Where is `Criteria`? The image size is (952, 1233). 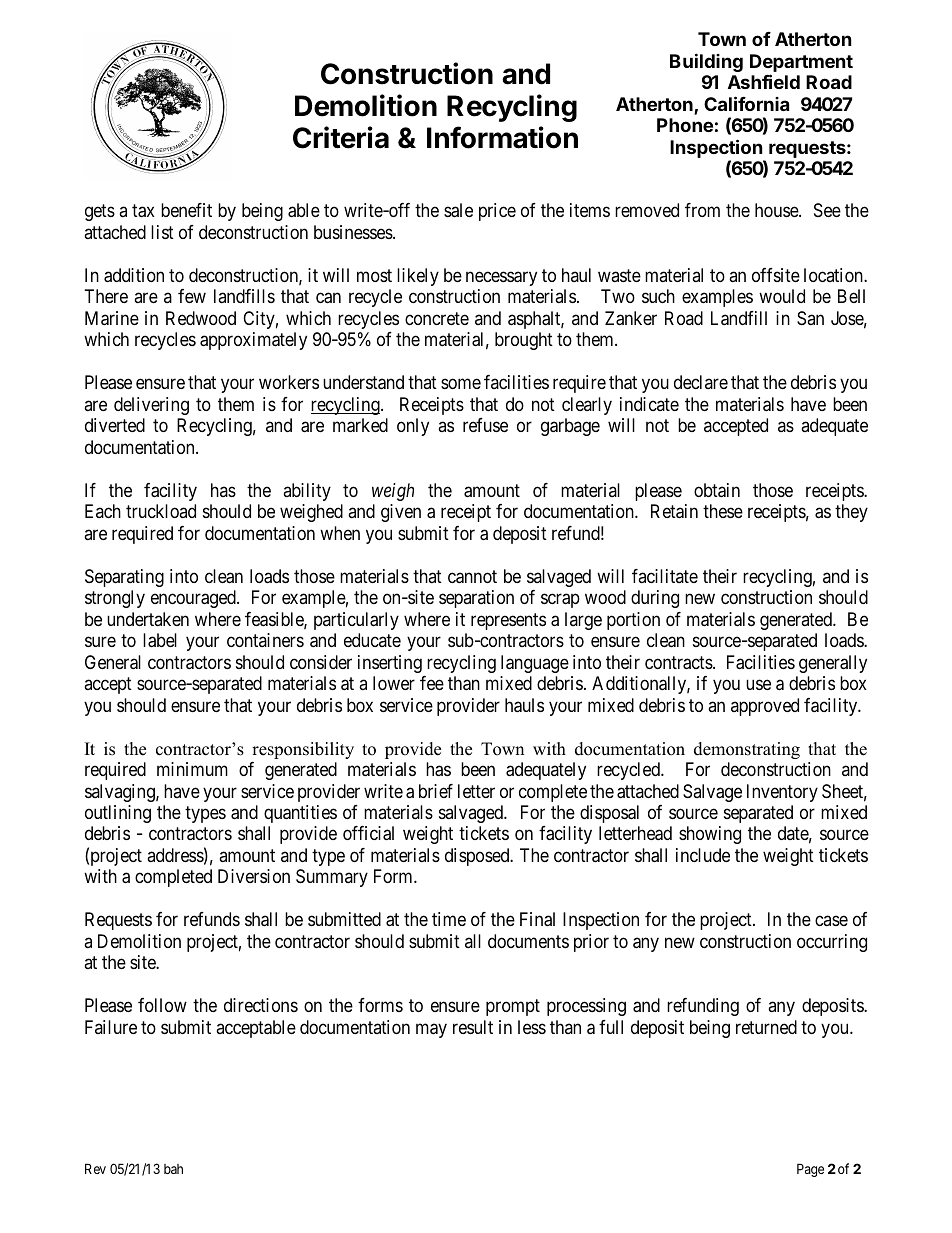 Criteria is located at coordinates (341, 137).
